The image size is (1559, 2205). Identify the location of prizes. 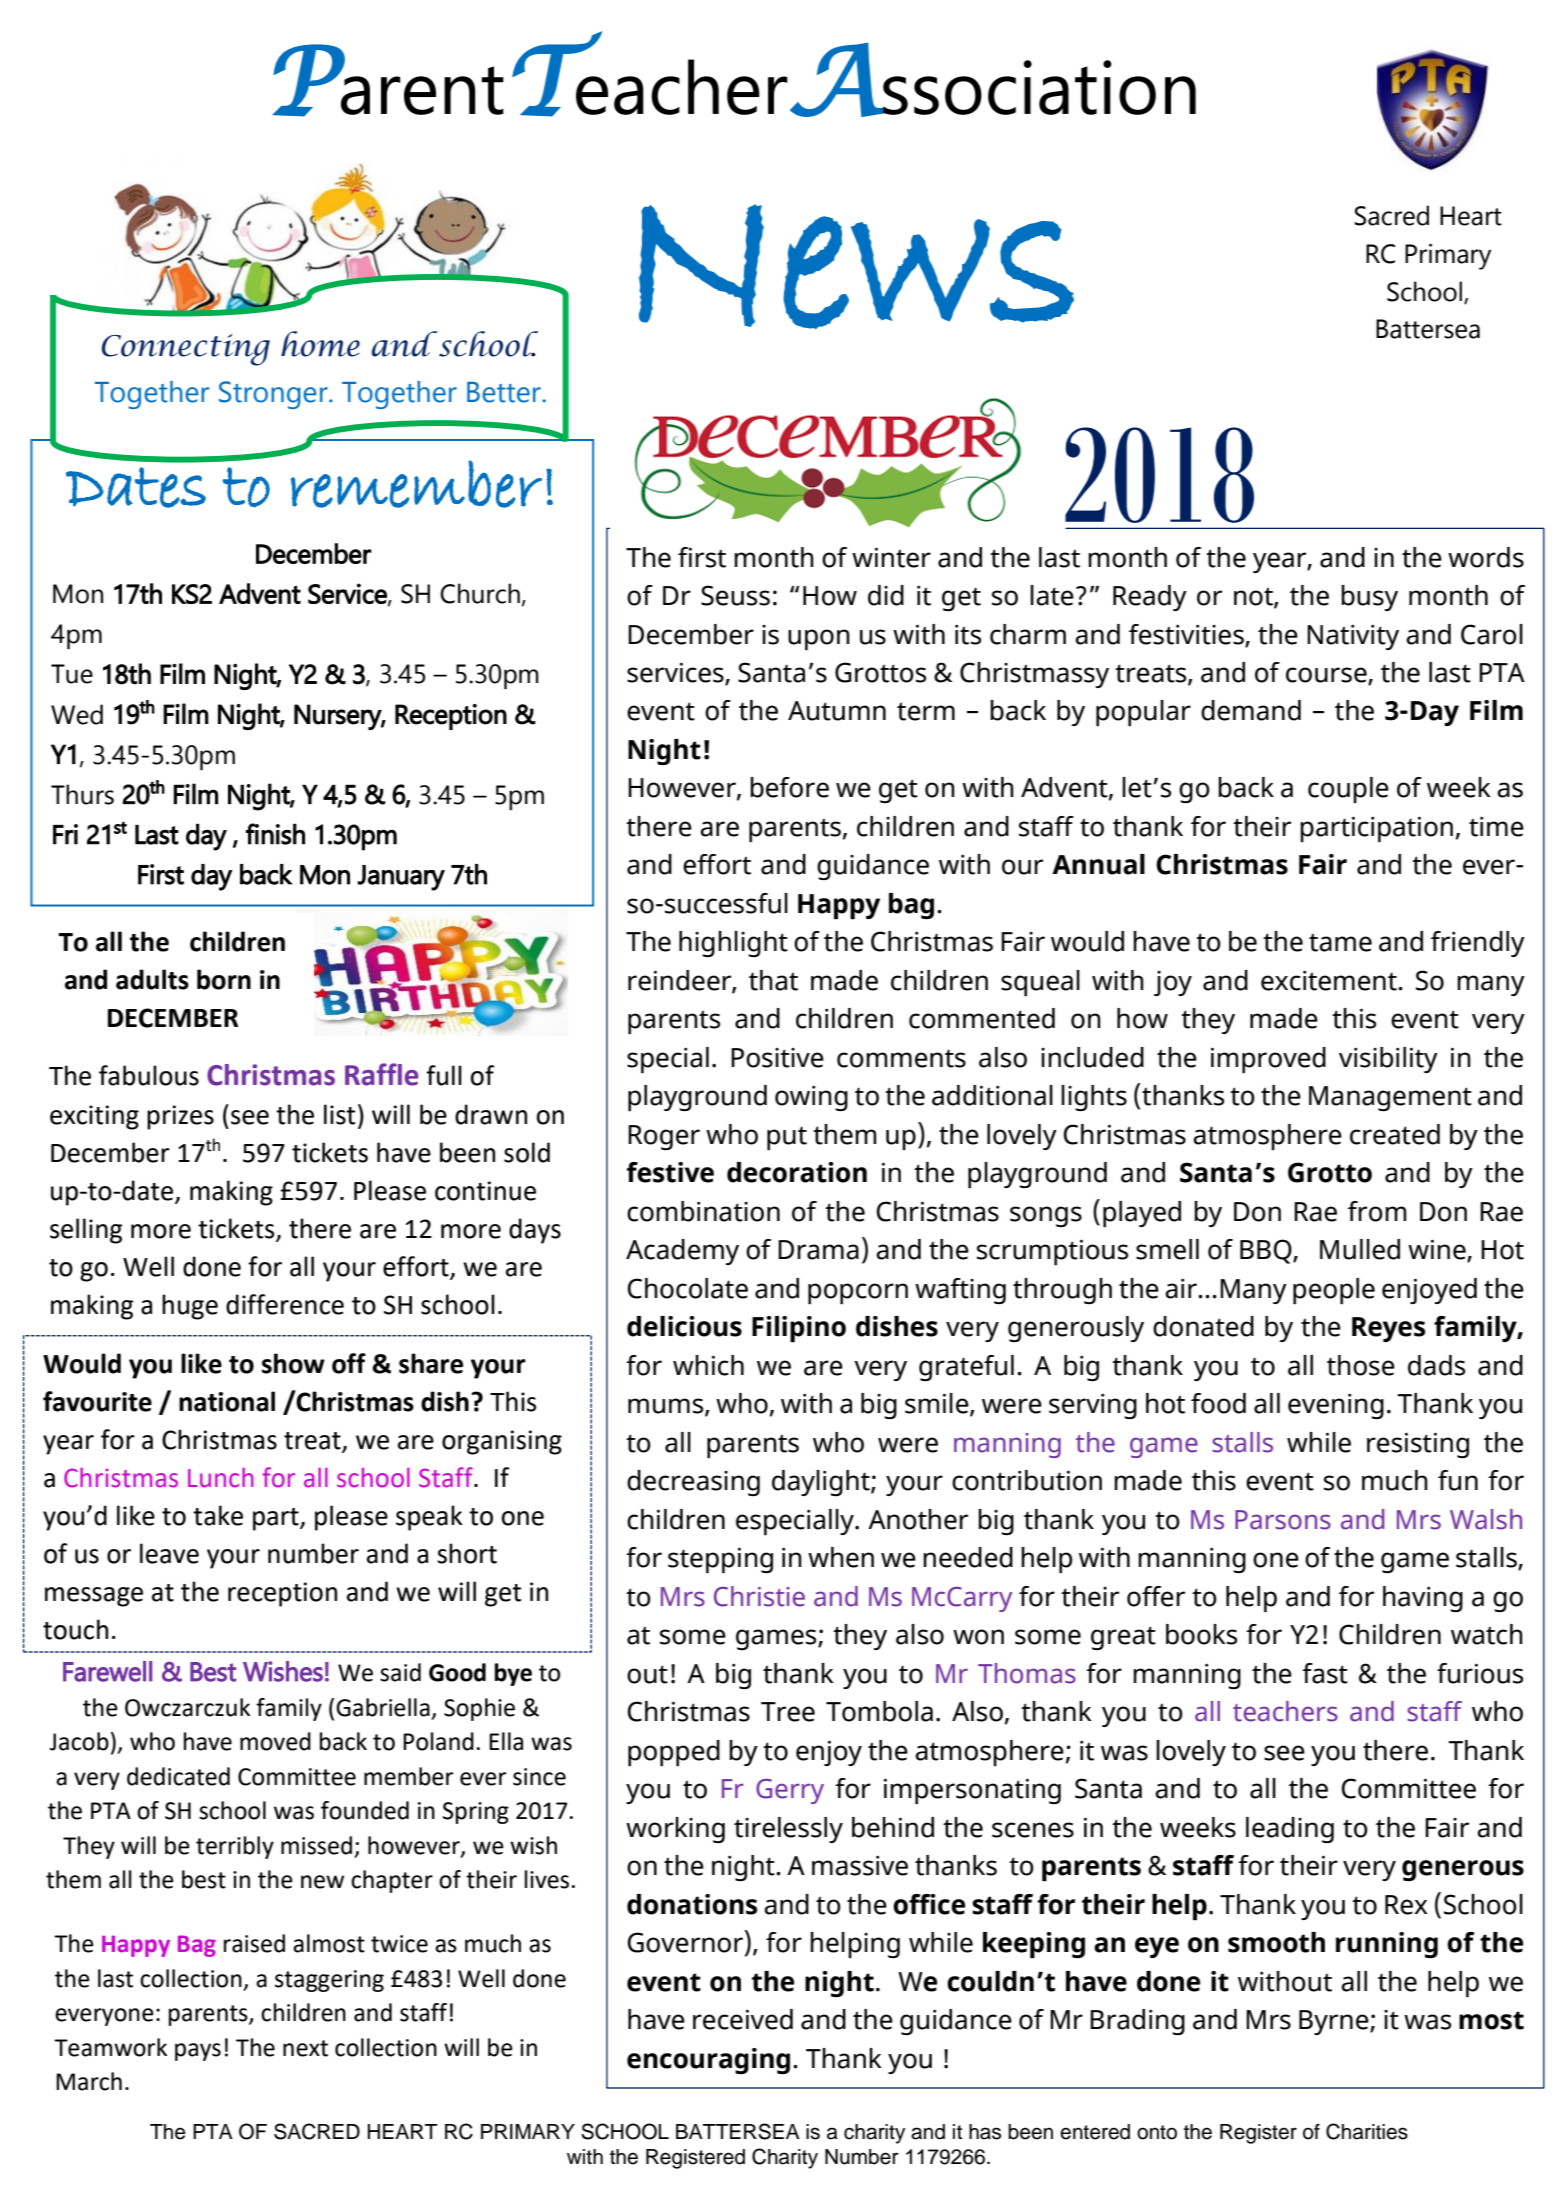
(180, 1117).
